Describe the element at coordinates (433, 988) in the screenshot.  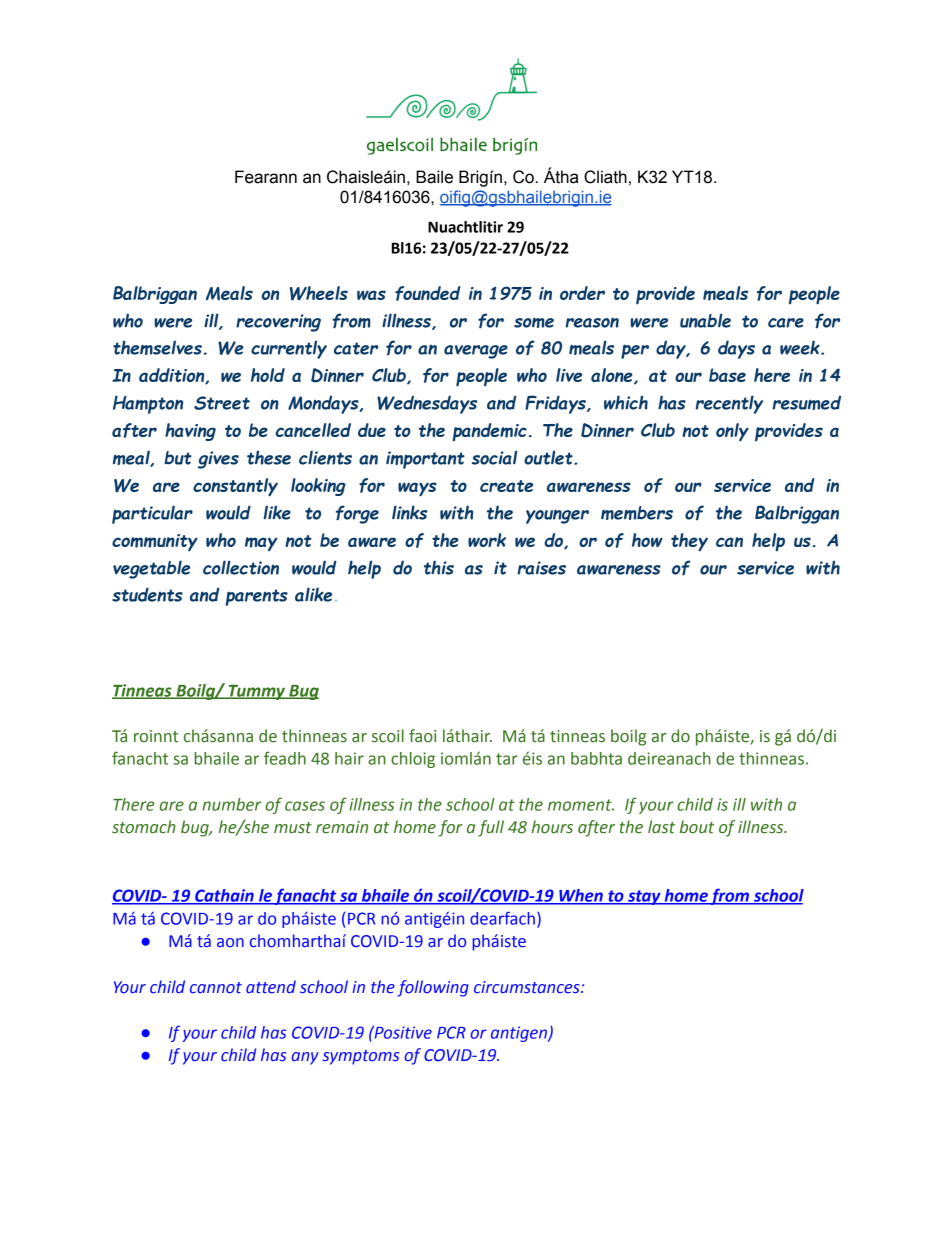
I see `following` at that location.
